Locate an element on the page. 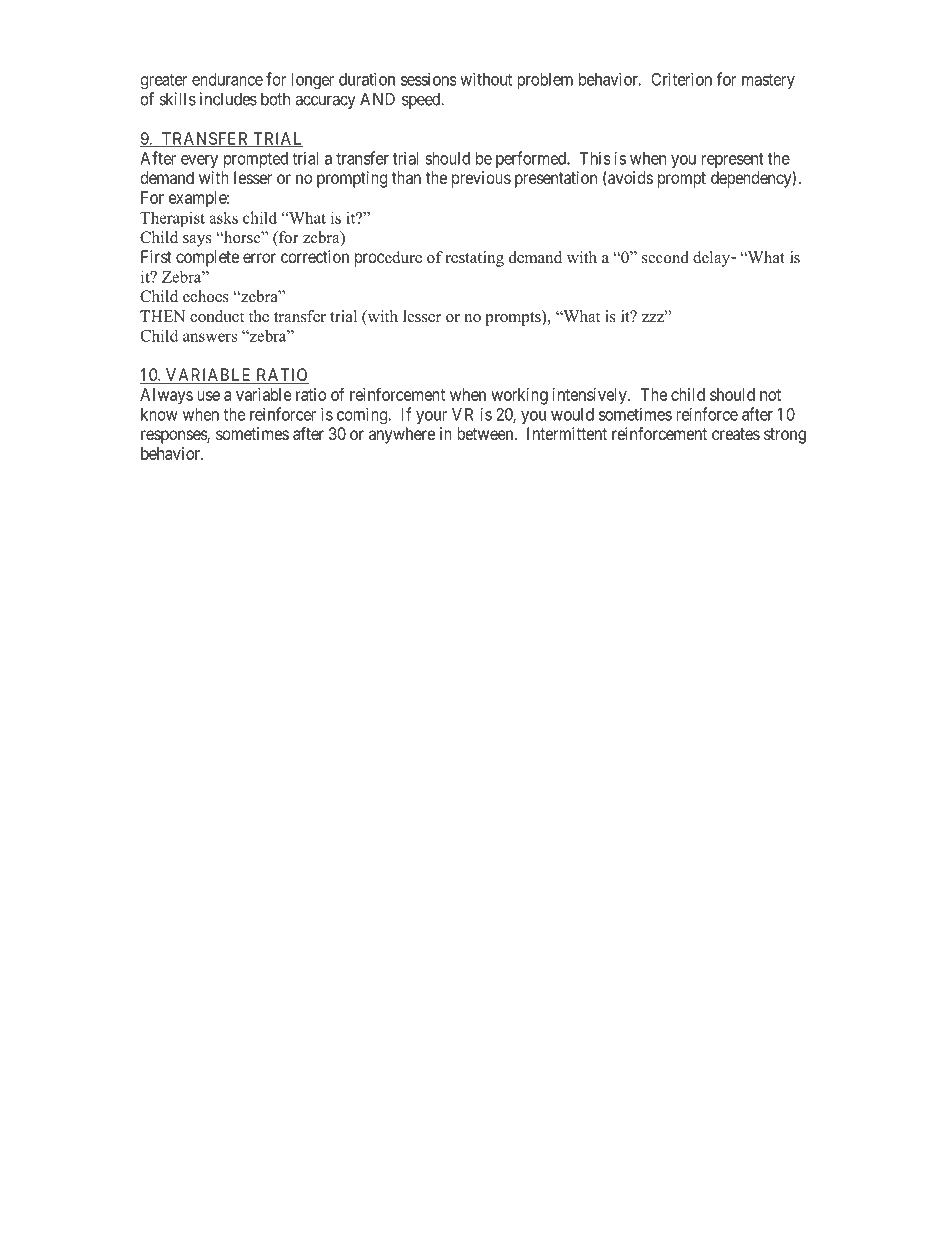  know is located at coordinates (159, 414).
